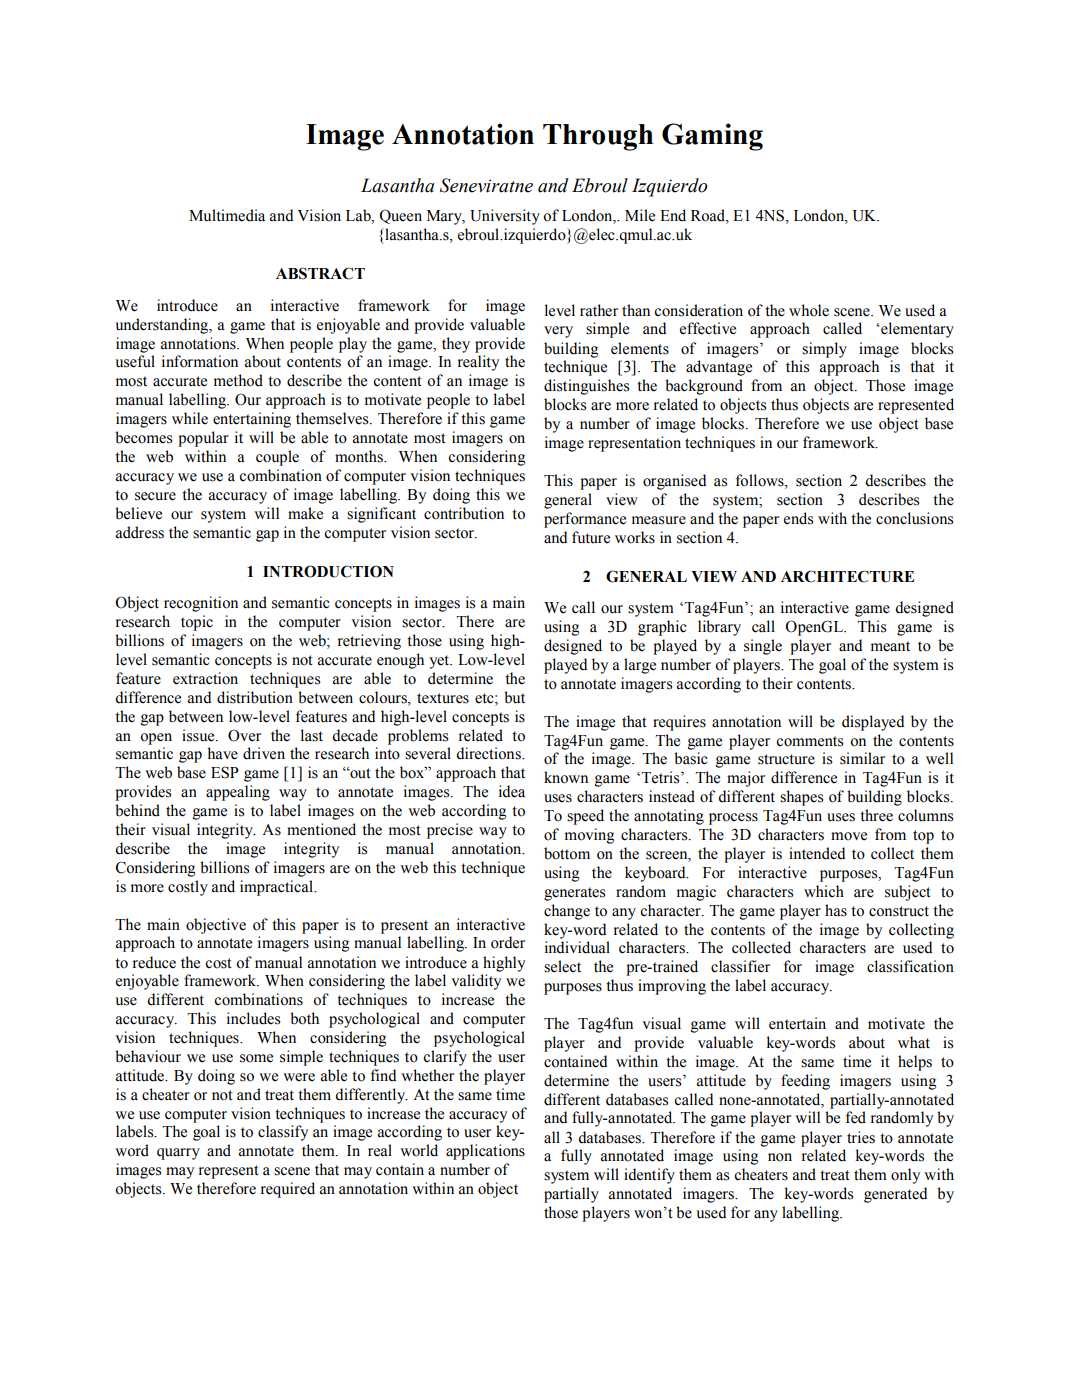 The image size is (1070, 1385). Describe the element at coordinates (440, 662) in the screenshot. I see `yet` at that location.
